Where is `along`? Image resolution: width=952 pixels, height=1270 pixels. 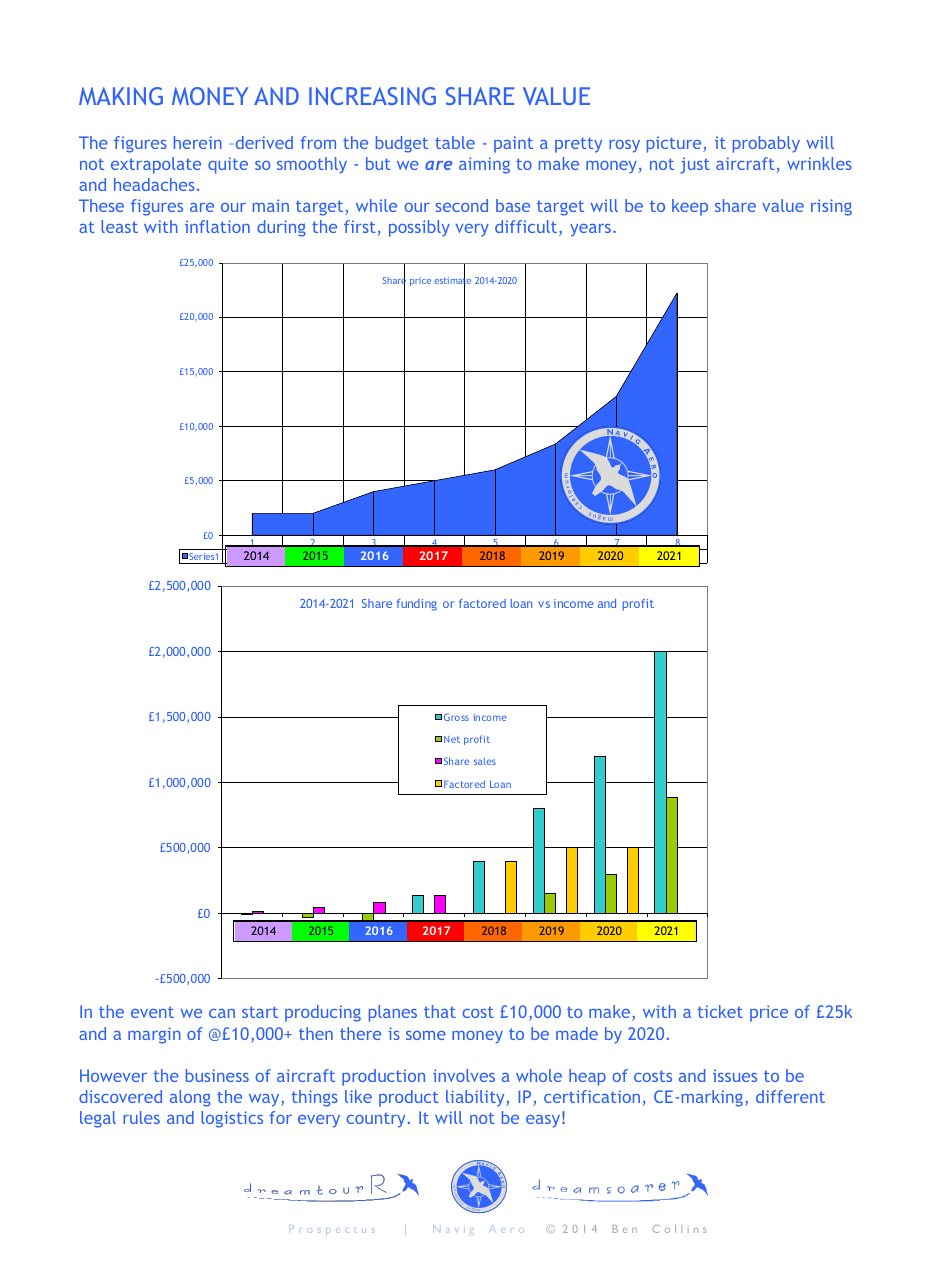
along is located at coordinates (190, 1098).
